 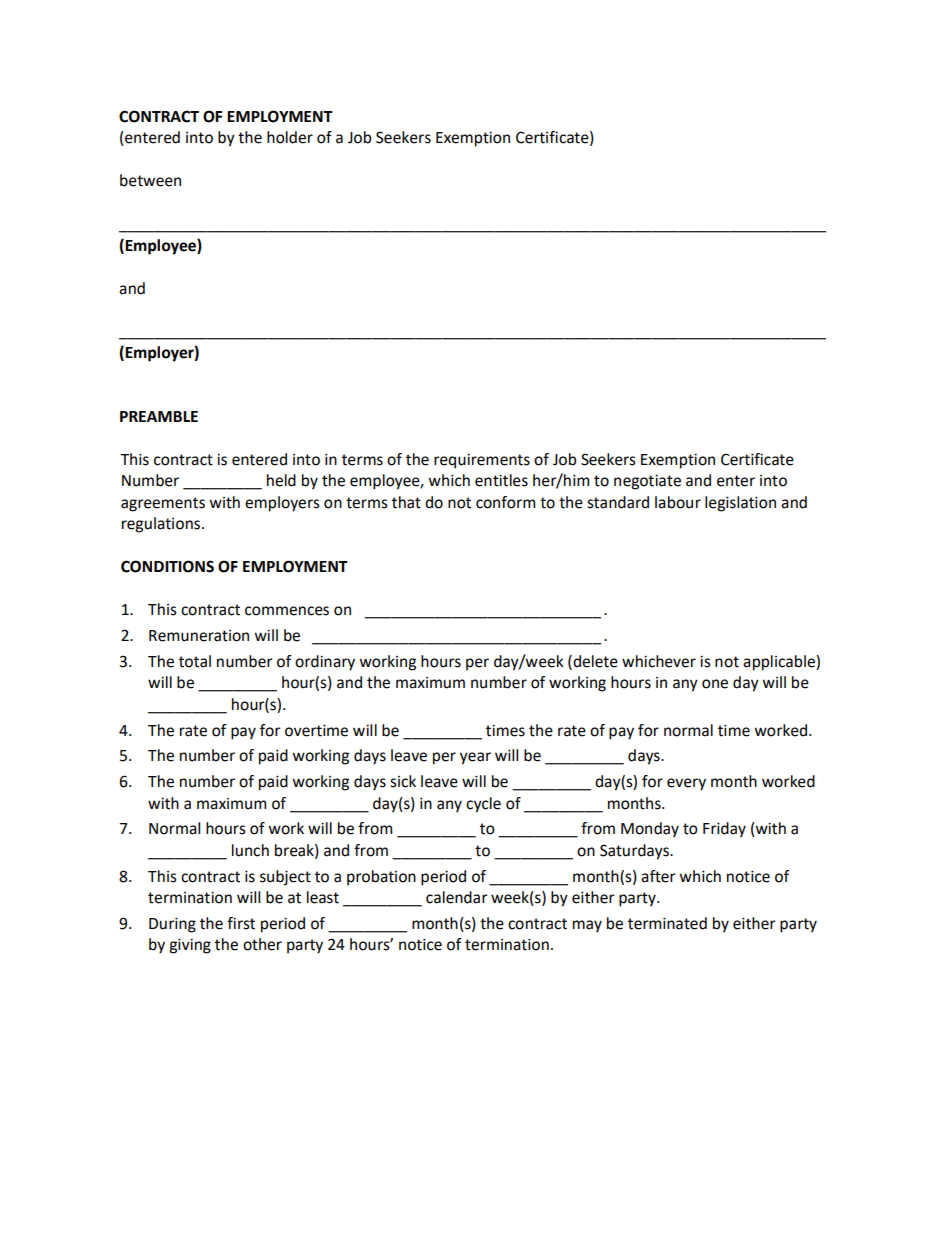 What do you see at coordinates (325, 663) in the screenshot?
I see `ordinary` at bounding box center [325, 663].
